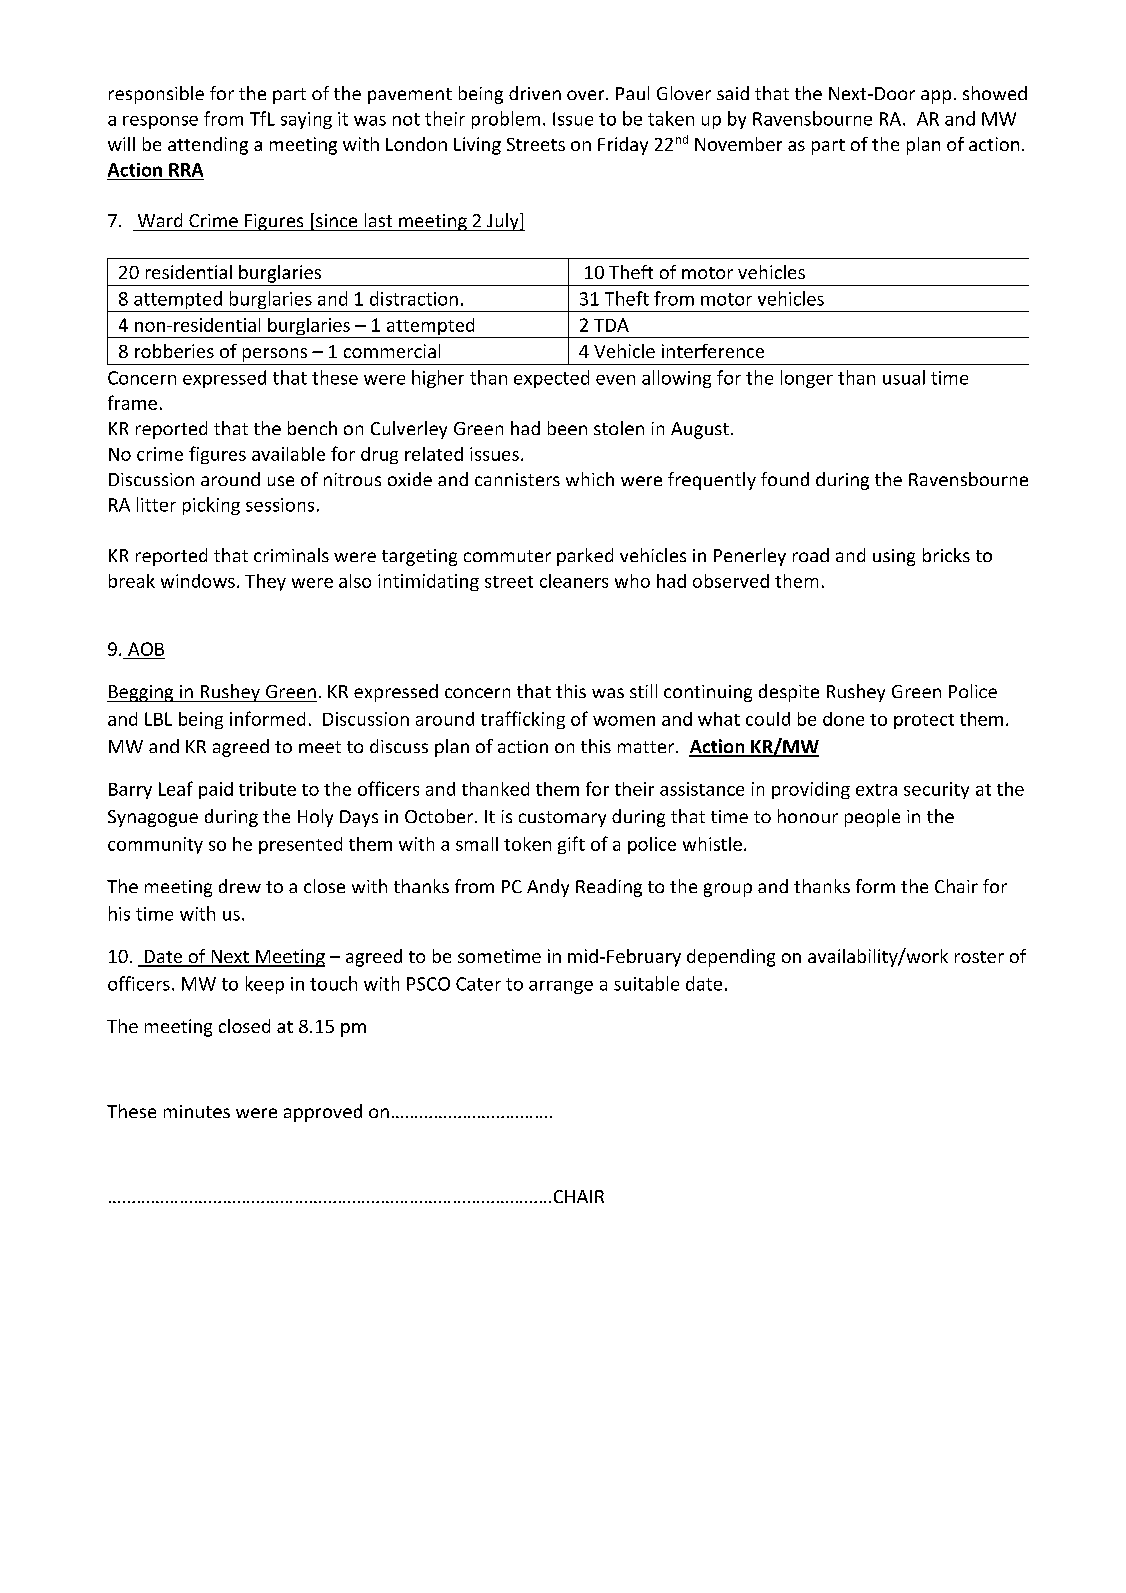 The height and width of the screenshot is (1593, 1126). I want to click on minutes, so click(197, 1111).
